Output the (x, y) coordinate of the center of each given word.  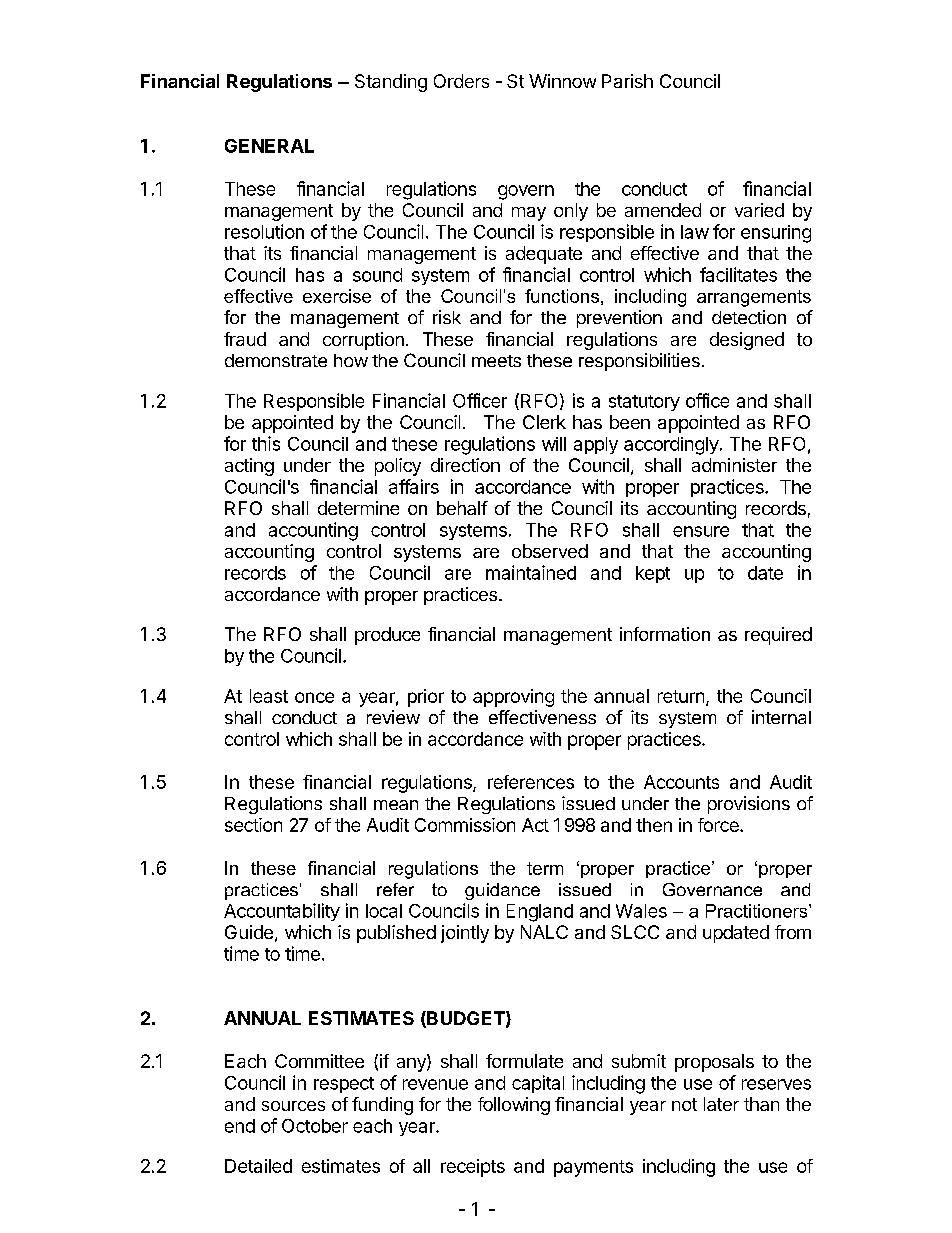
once (314, 697)
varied (759, 210)
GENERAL (269, 146)
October (315, 1126)
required (778, 636)
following (514, 1106)
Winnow (562, 81)
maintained (531, 572)
